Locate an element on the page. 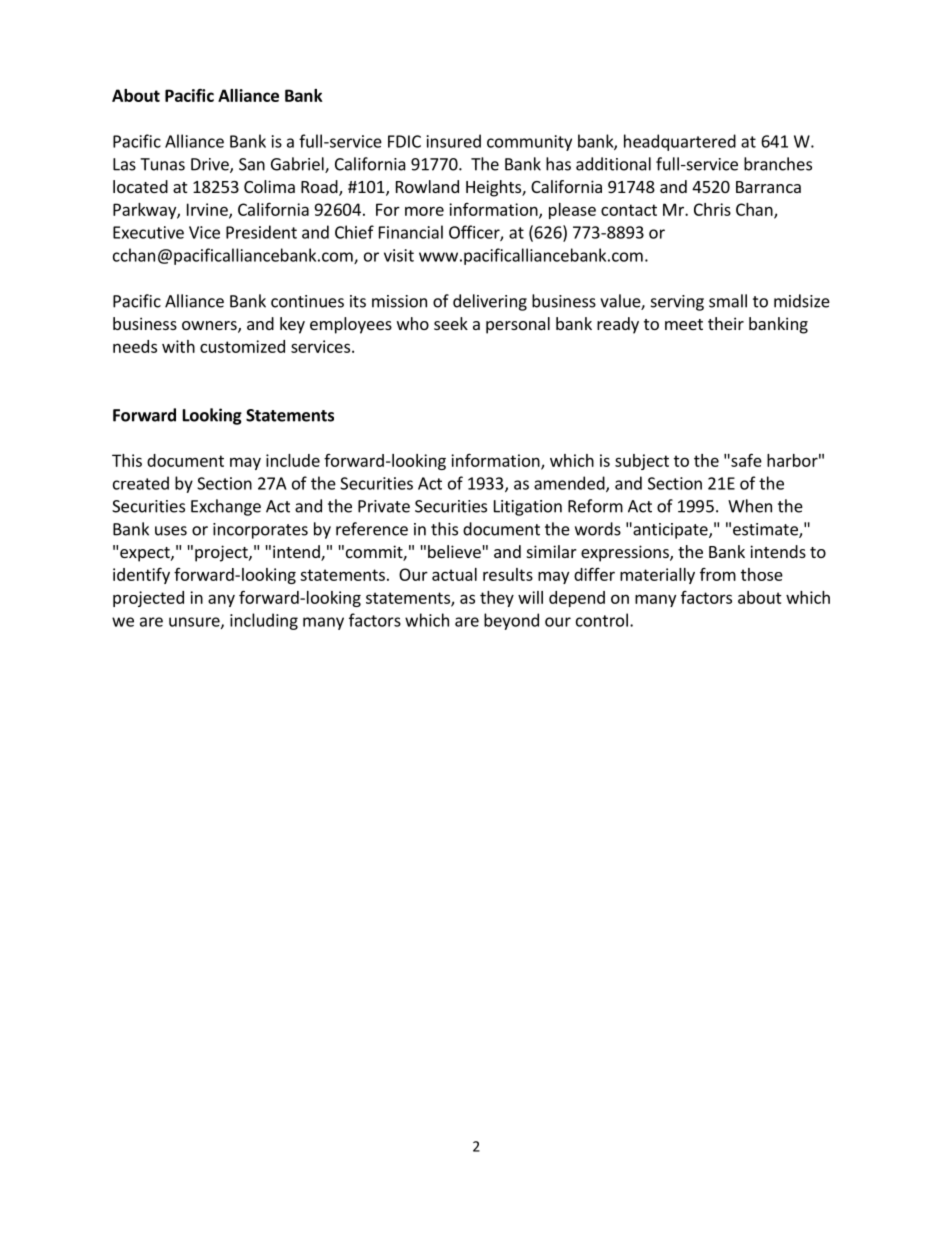 The height and width of the page is (1233, 952). they is located at coordinates (497, 599).
